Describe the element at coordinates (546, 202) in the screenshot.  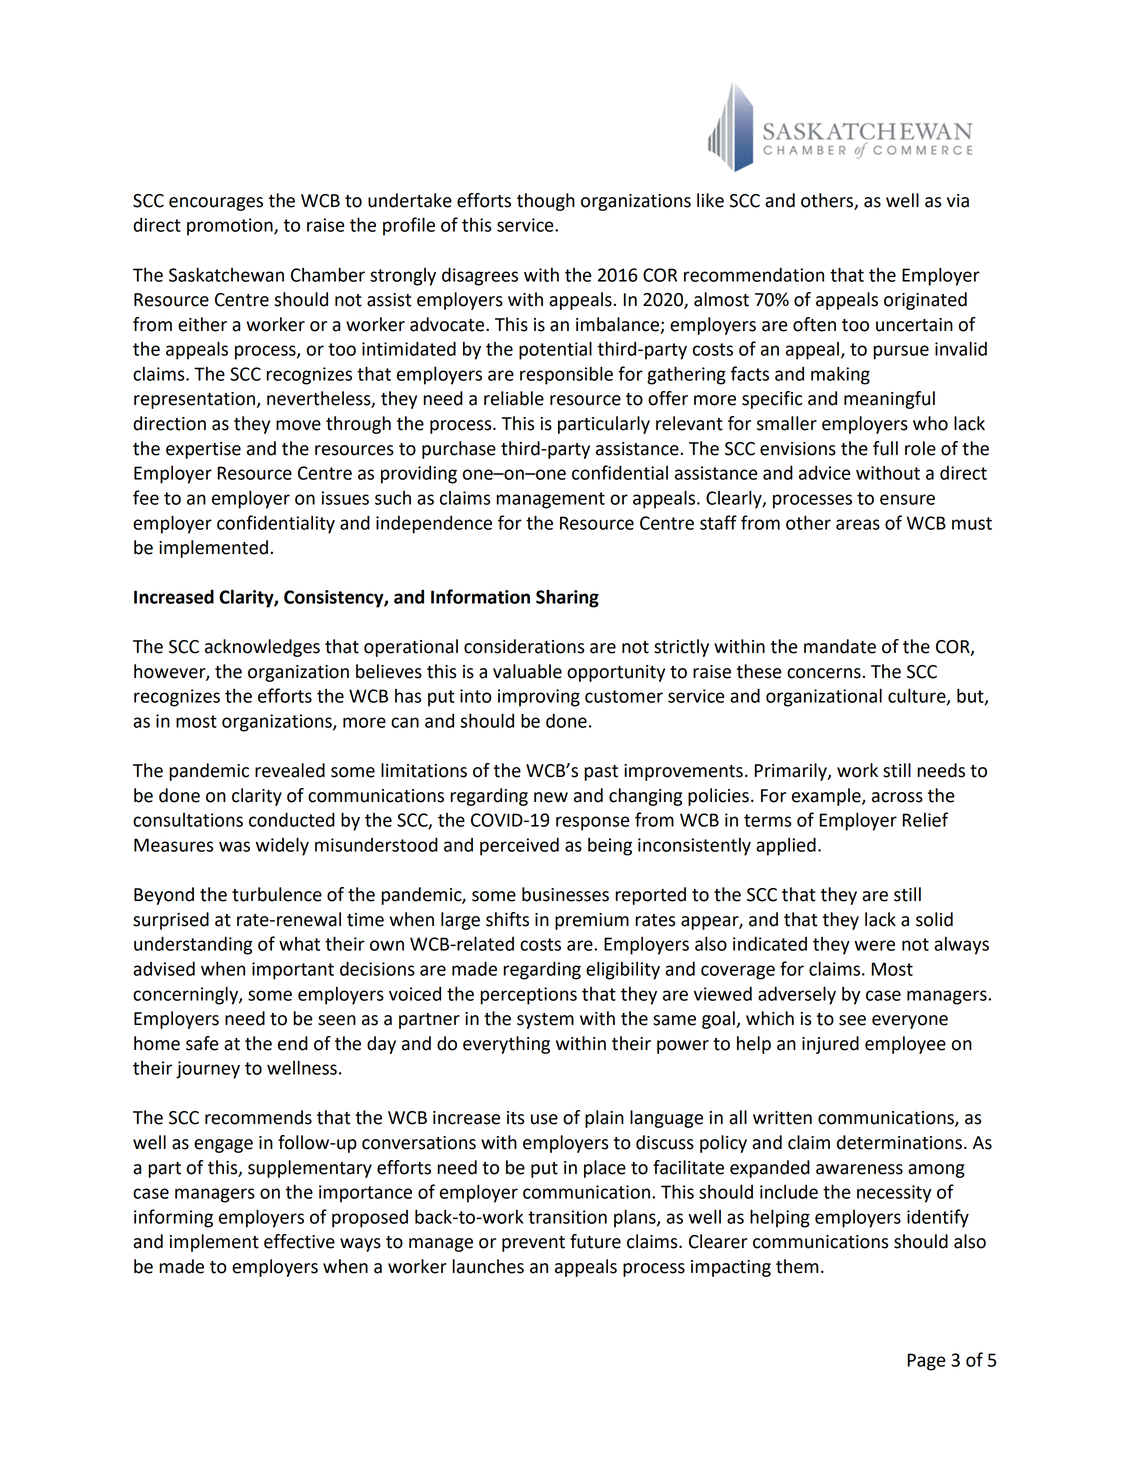
I see `though` at that location.
